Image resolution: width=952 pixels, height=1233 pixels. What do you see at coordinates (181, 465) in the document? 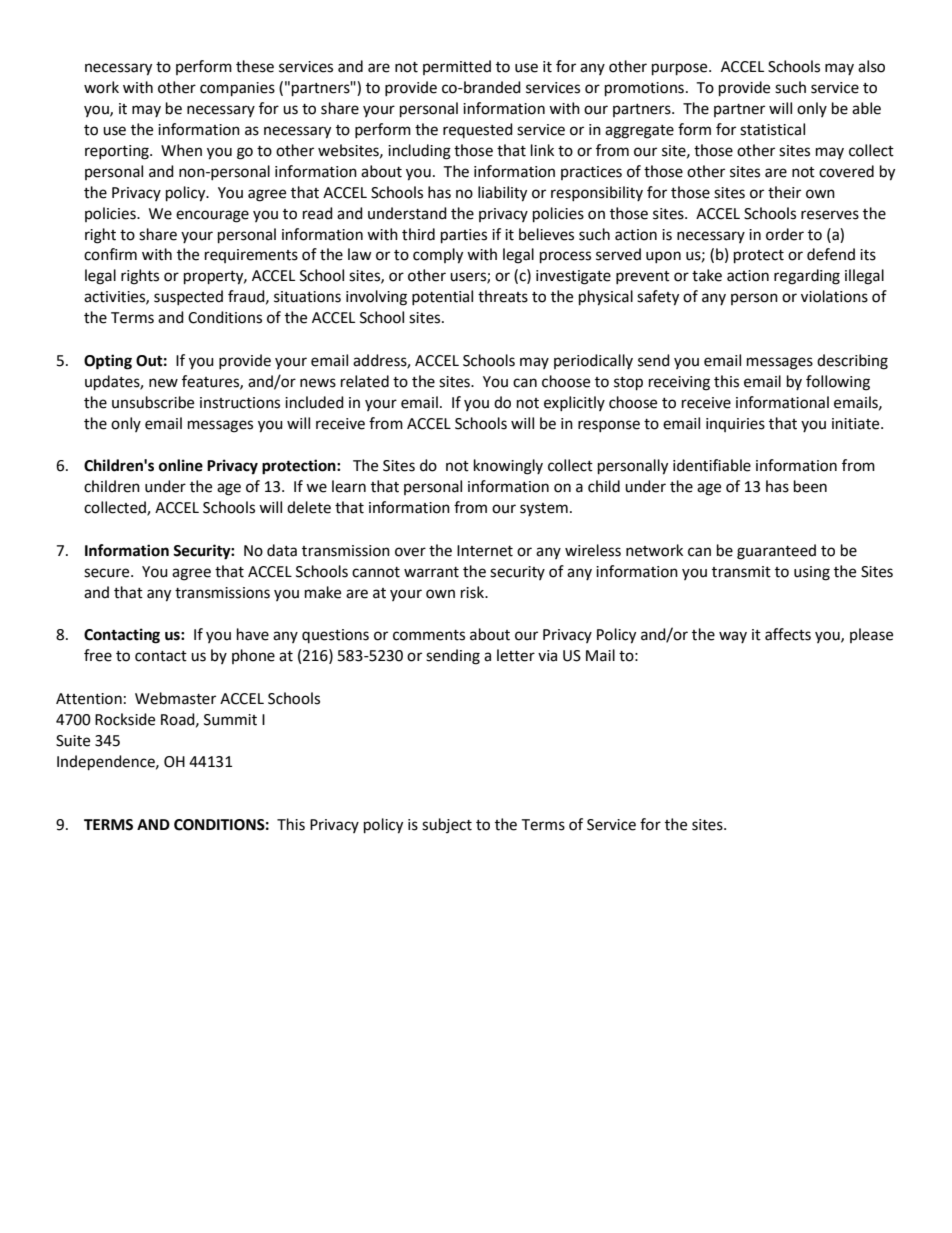
I see `online` at bounding box center [181, 465].
